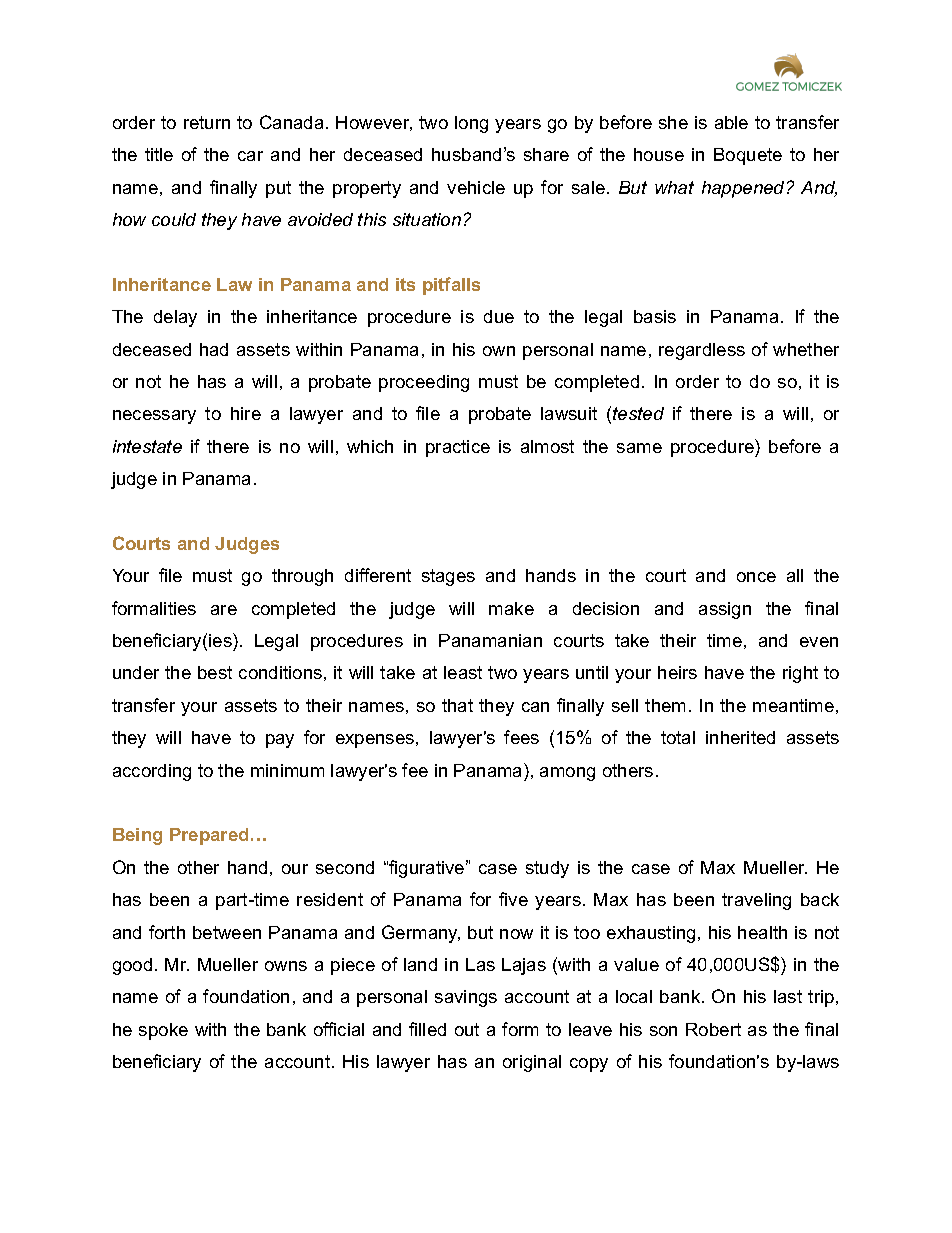 The image size is (952, 1233). Describe the element at coordinates (163, 1031) in the screenshot. I see `spoke` at that location.
